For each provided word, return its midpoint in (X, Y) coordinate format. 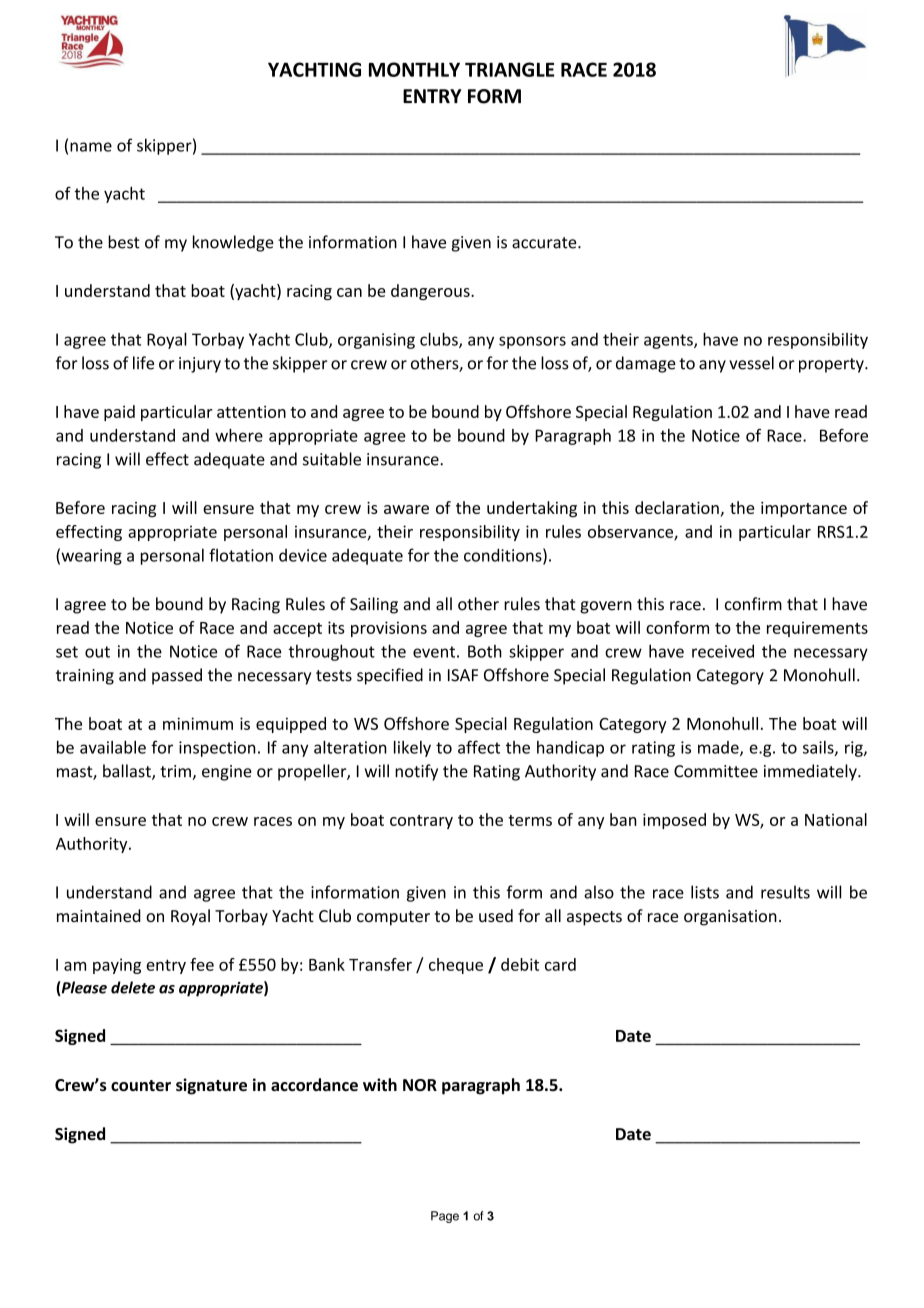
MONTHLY (414, 69)
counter (141, 1085)
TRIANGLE (509, 69)
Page (445, 1217)
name (91, 147)
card (560, 964)
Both (485, 651)
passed (177, 676)
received (723, 651)
